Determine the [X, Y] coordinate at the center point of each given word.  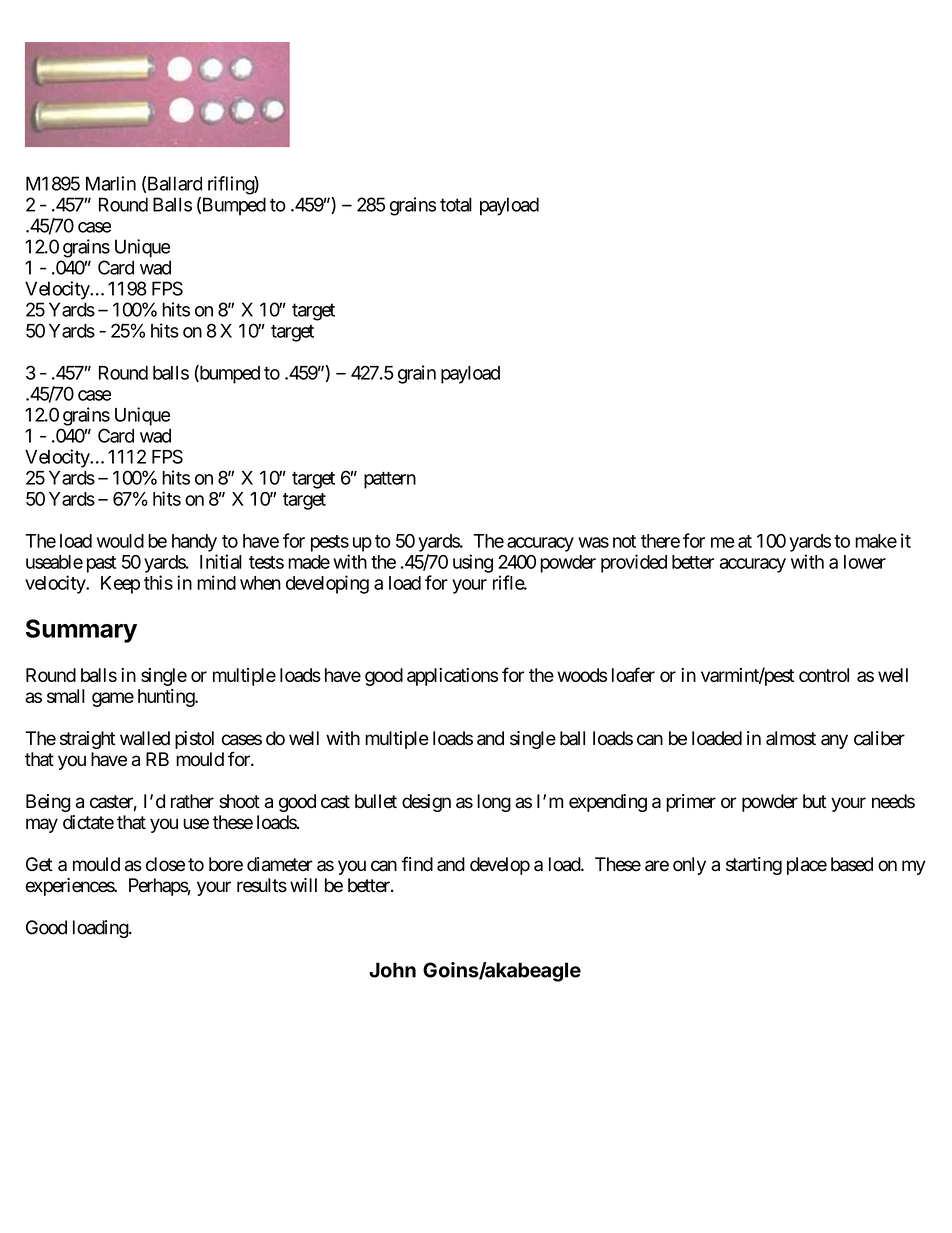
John [392, 970]
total [456, 204]
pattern [390, 480]
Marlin [111, 183]
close [165, 864]
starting [754, 866]
